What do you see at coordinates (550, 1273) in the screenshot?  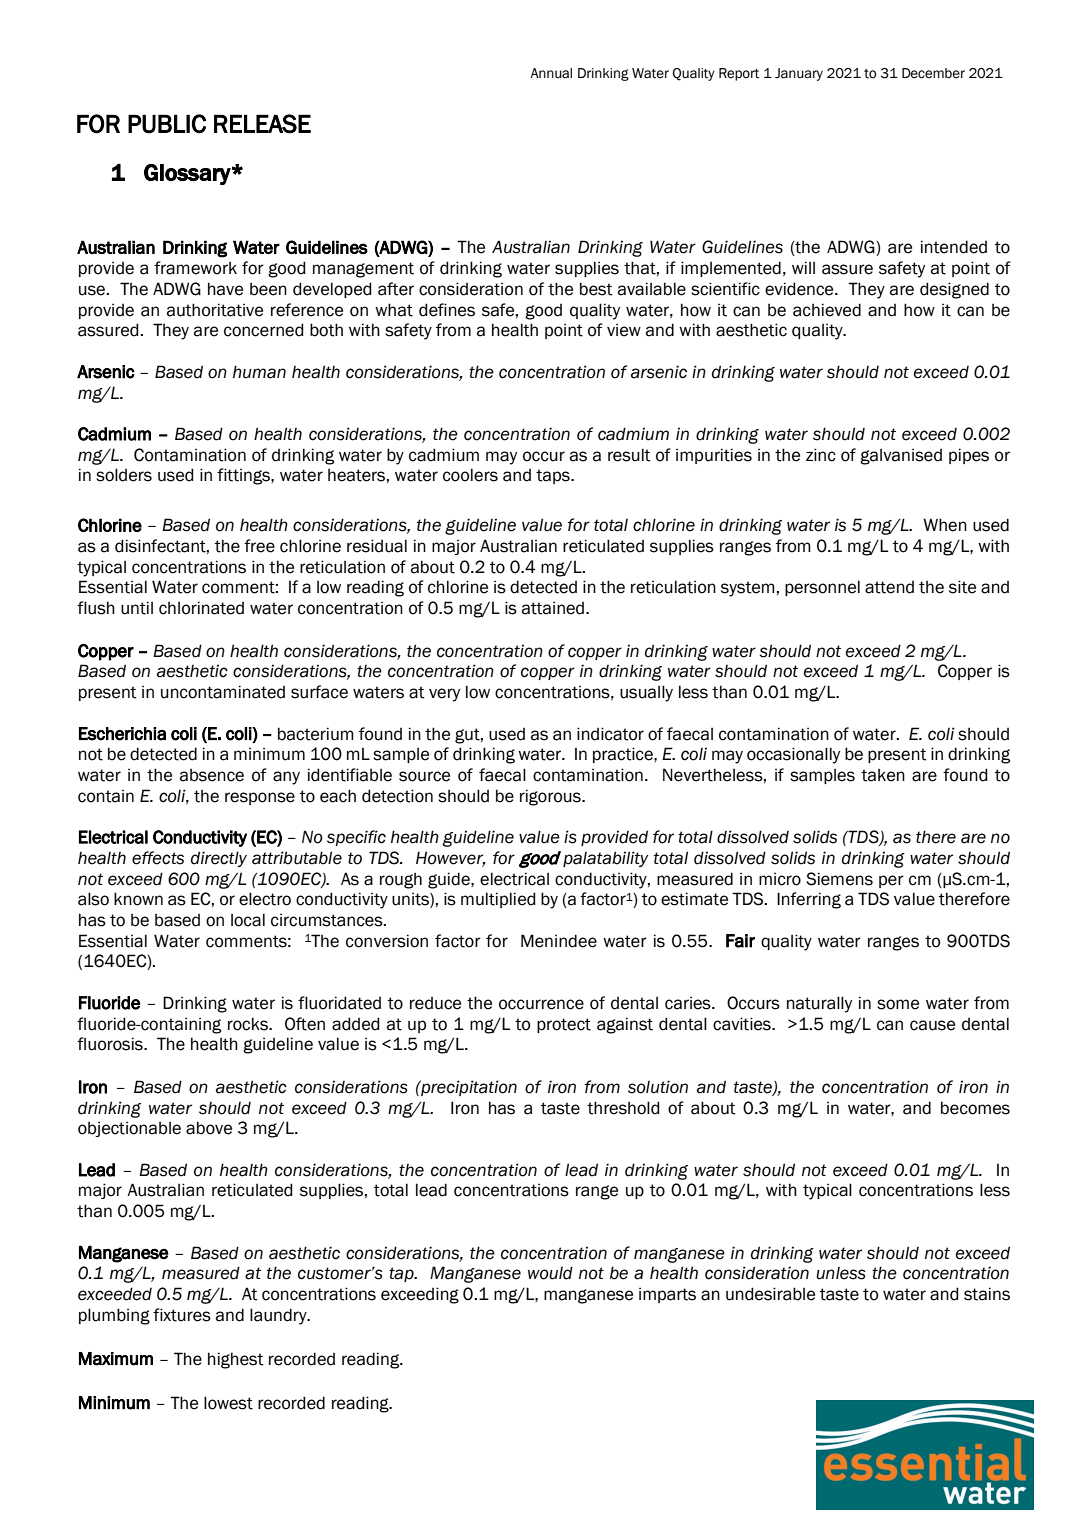 I see `would` at bounding box center [550, 1273].
